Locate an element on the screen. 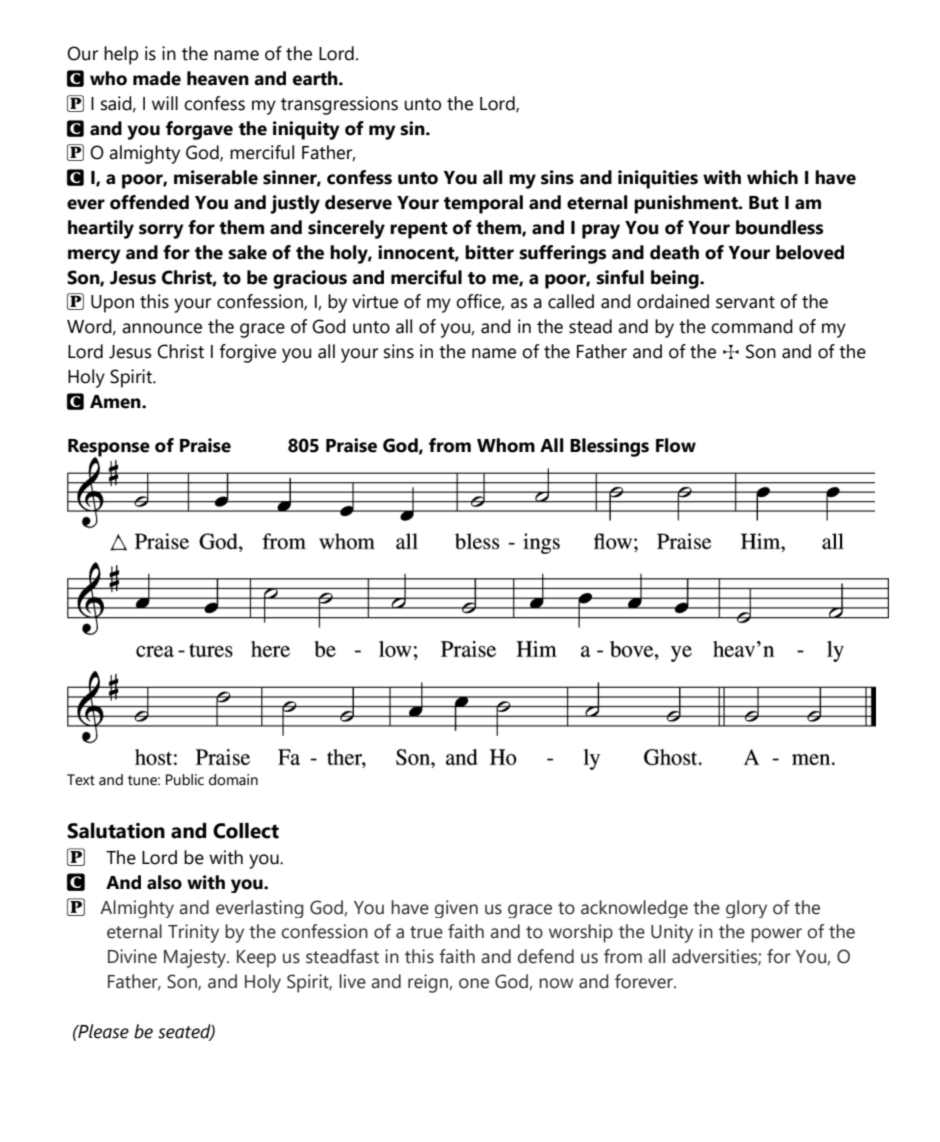 The height and width of the screenshot is (1142, 940). Whom is located at coordinates (506, 445).
